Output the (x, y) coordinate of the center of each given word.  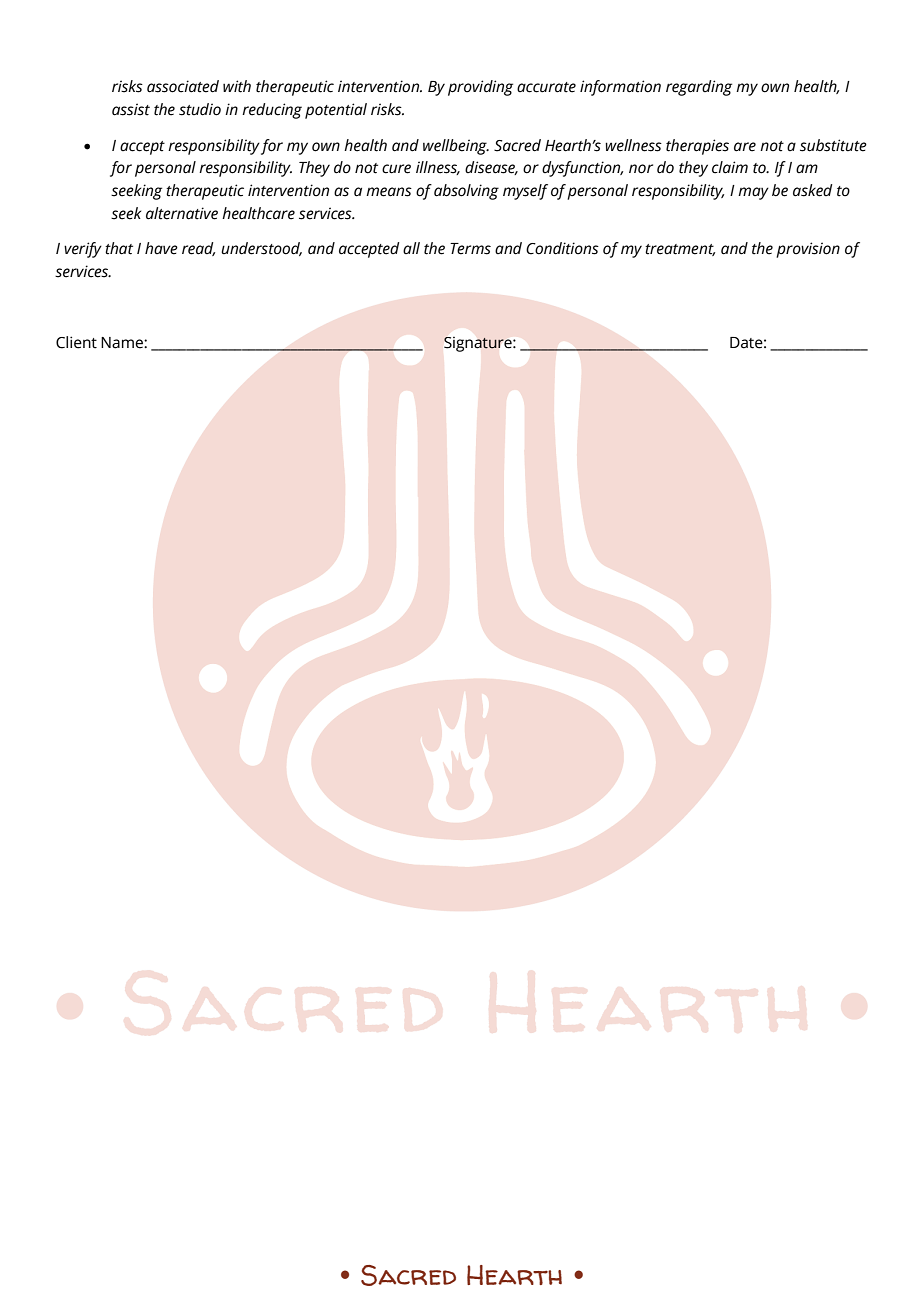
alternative (182, 213)
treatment (680, 250)
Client (76, 342)
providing (480, 88)
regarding (699, 88)
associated (183, 86)
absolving (466, 192)
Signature (479, 344)
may (753, 193)
